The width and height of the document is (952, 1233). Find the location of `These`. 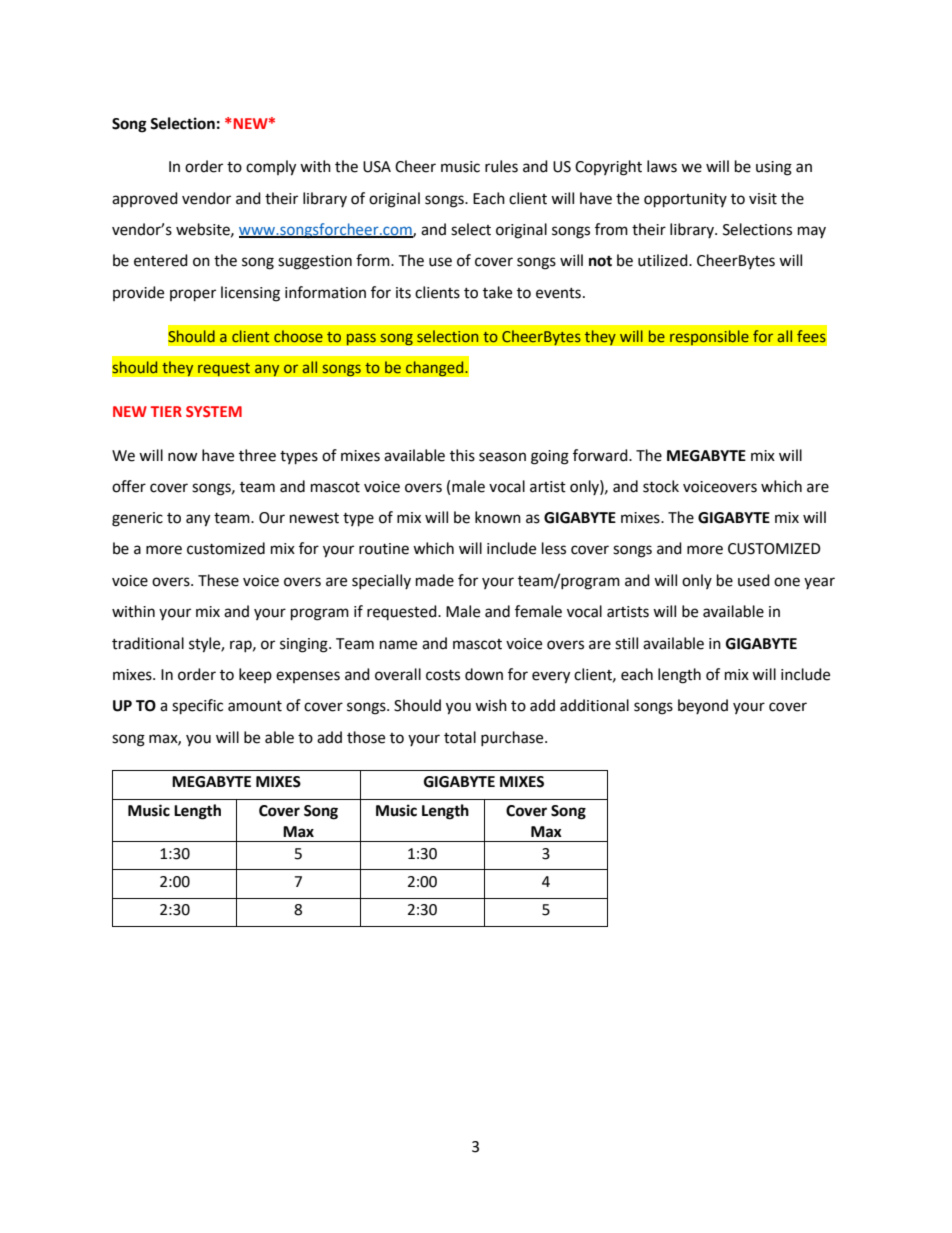

These is located at coordinates (218, 580).
